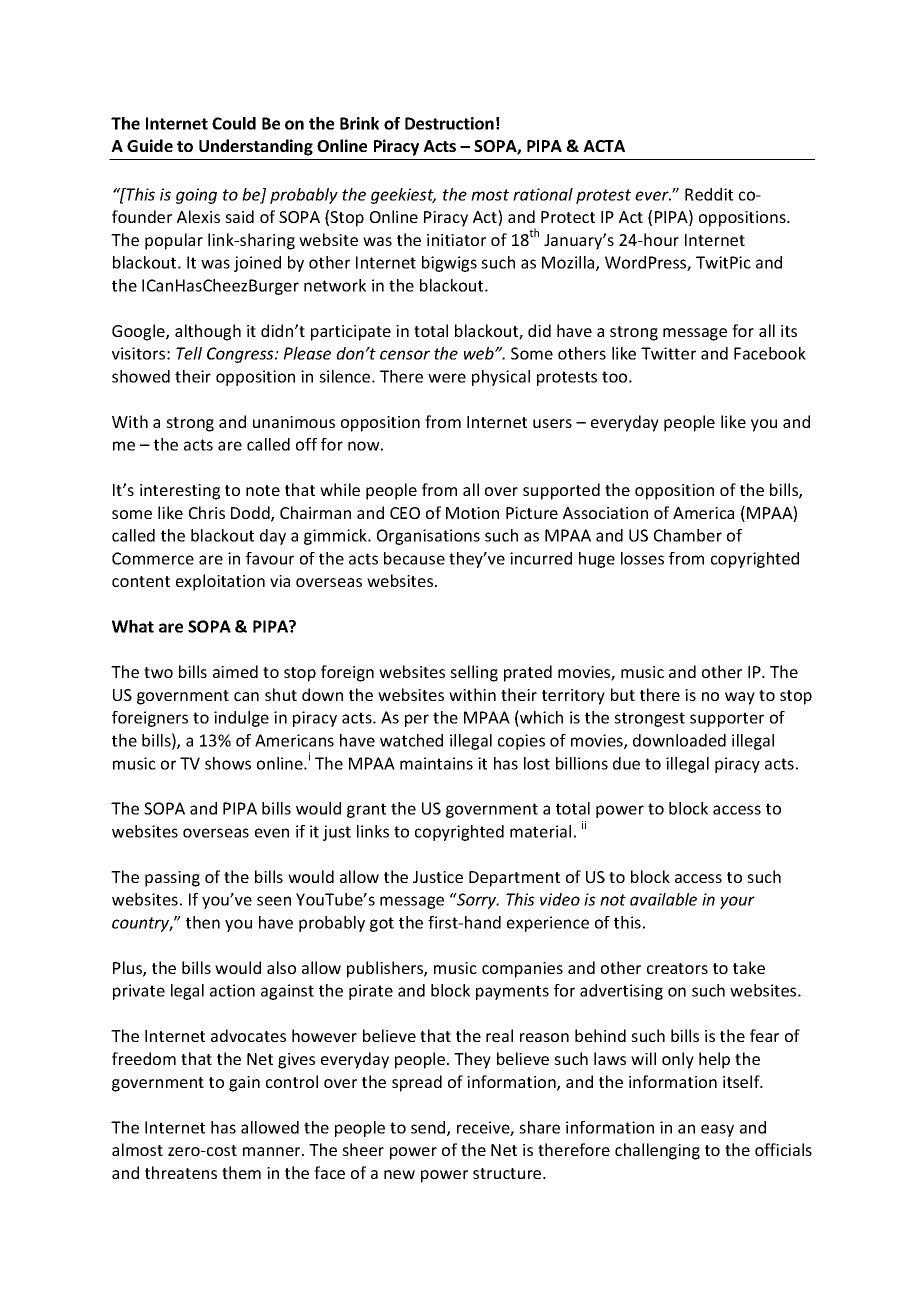 This screenshot has height=1308, width=924. I want to click on Destruction, so click(449, 123).
